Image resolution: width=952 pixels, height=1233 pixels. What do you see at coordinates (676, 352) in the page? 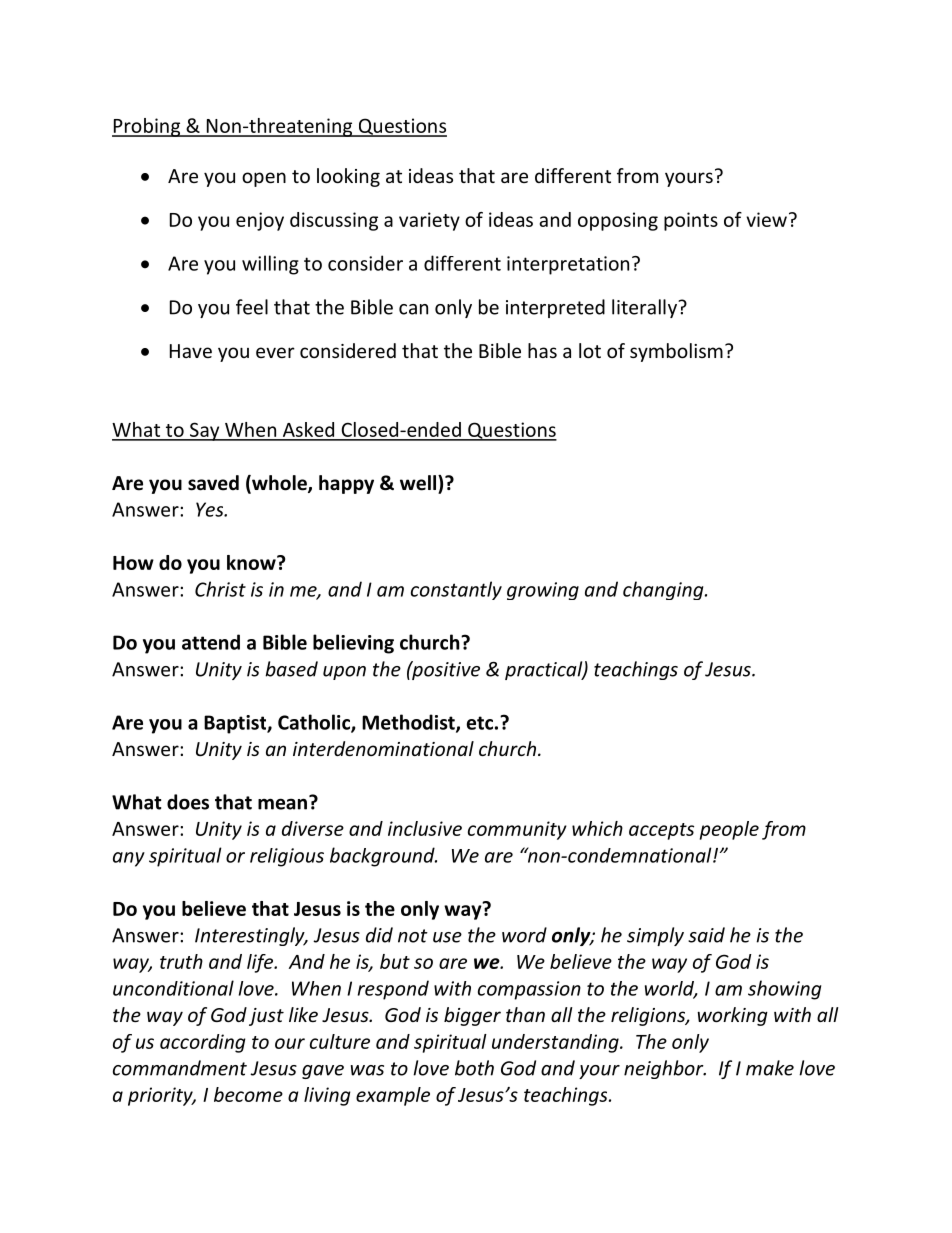
I see `symbolism` at bounding box center [676, 352].
